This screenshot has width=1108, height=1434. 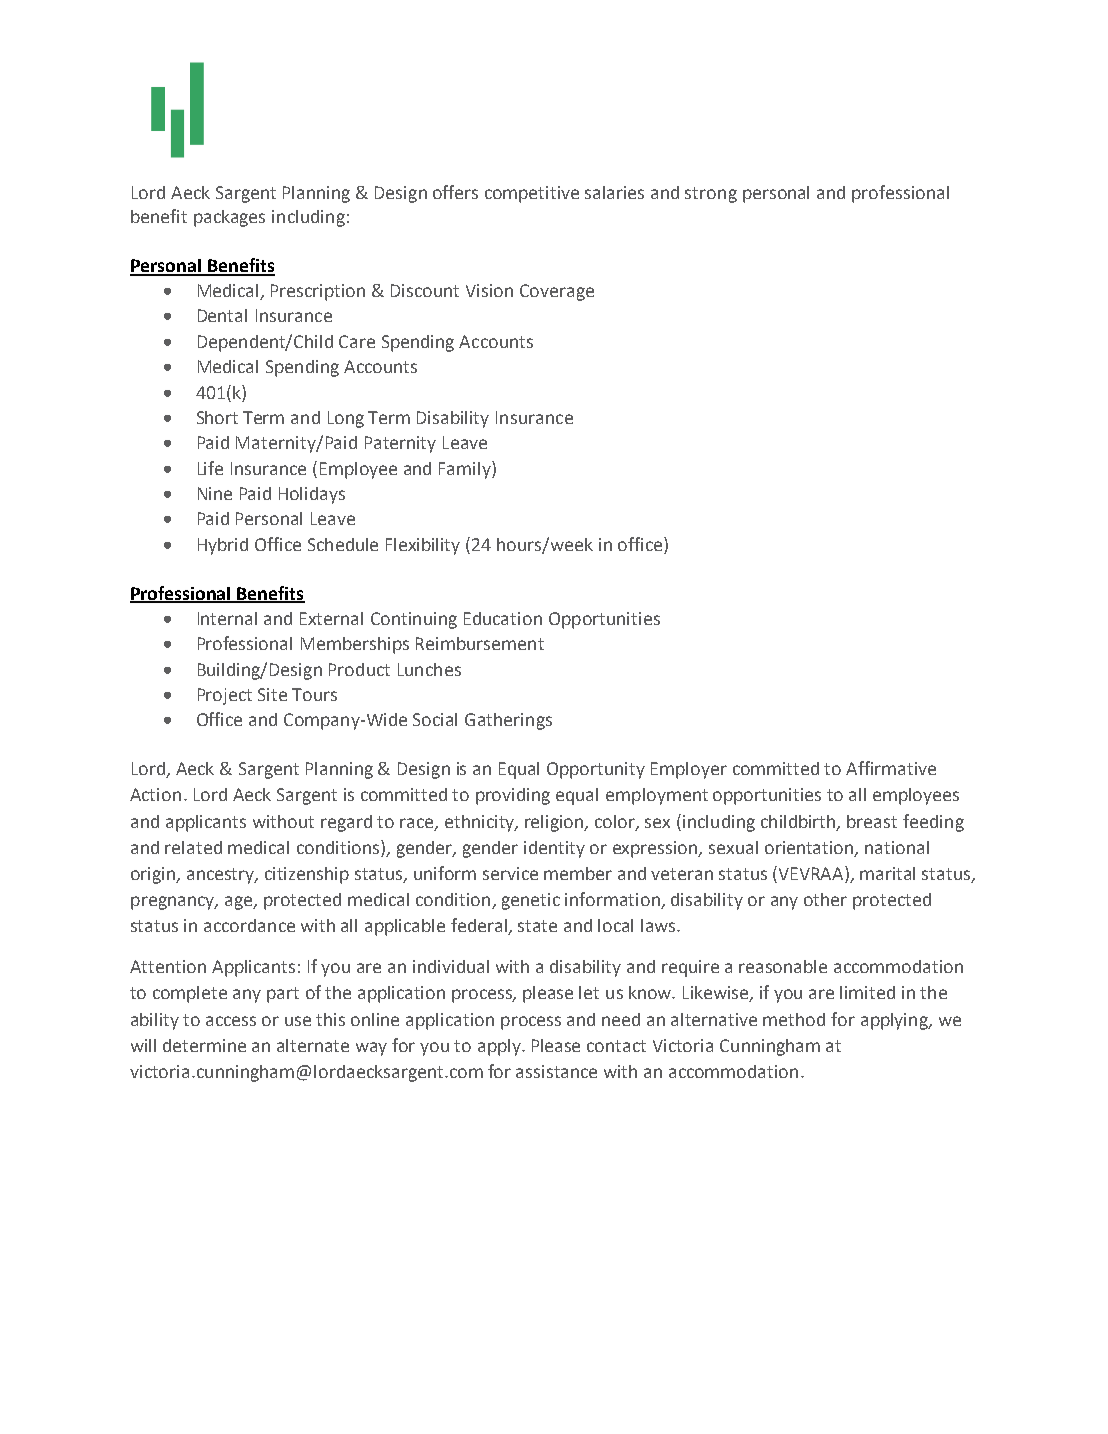 I want to click on Education, so click(x=503, y=618).
